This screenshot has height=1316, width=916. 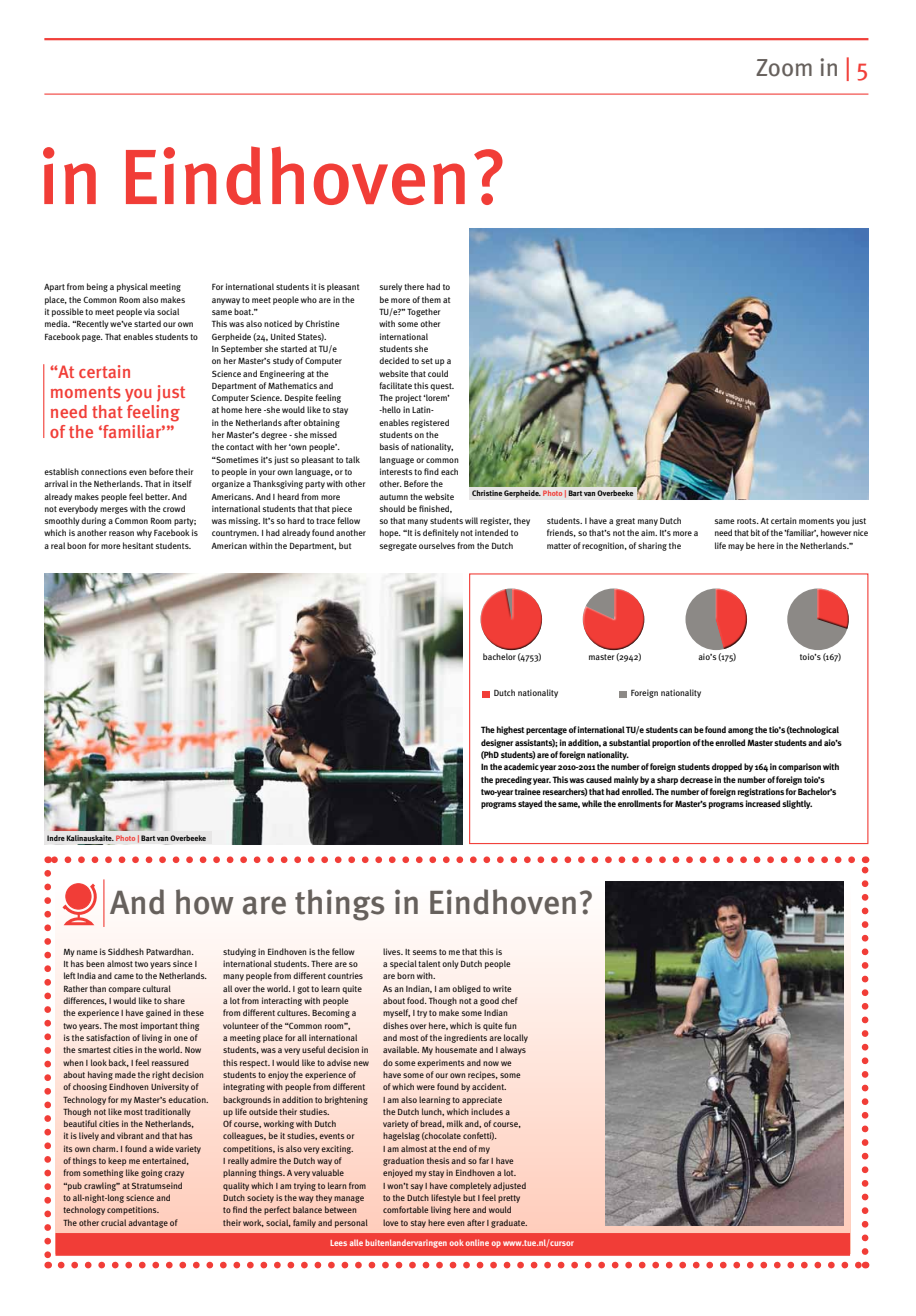 What do you see at coordinates (138, 545) in the screenshot?
I see `hesitant` at bounding box center [138, 545].
